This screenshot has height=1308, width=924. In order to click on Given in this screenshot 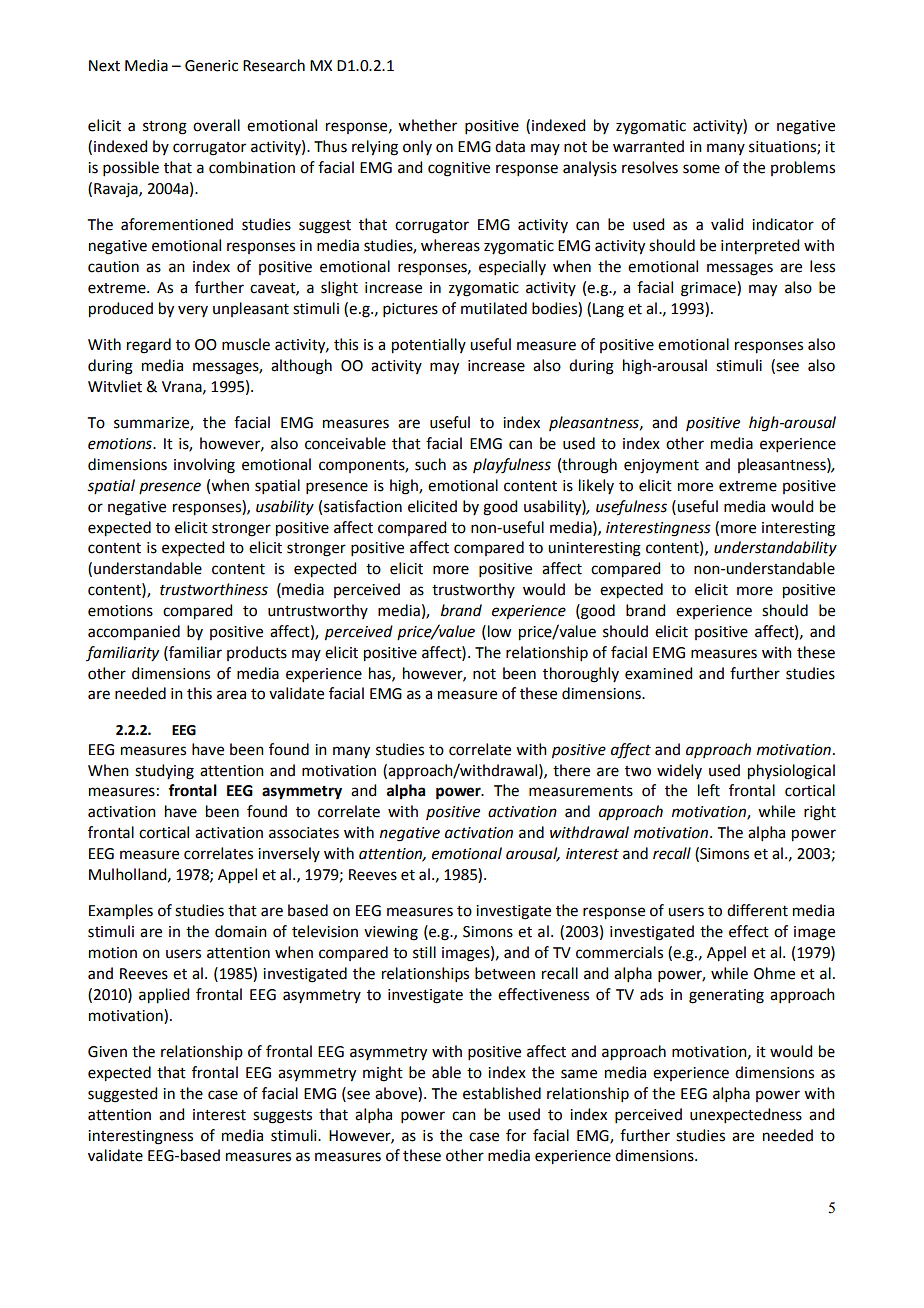, I will do `click(107, 1052)`.
